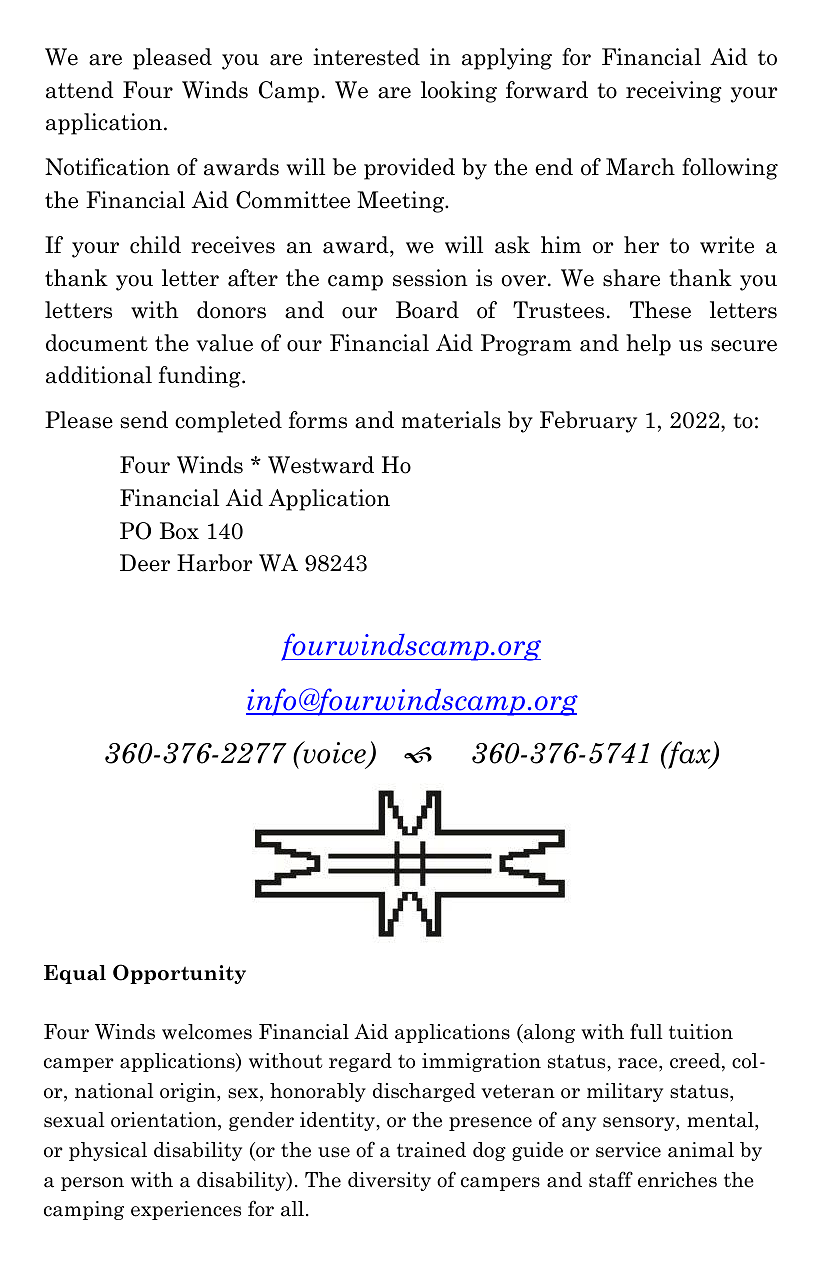  What do you see at coordinates (144, 420) in the image?
I see `send` at bounding box center [144, 420].
